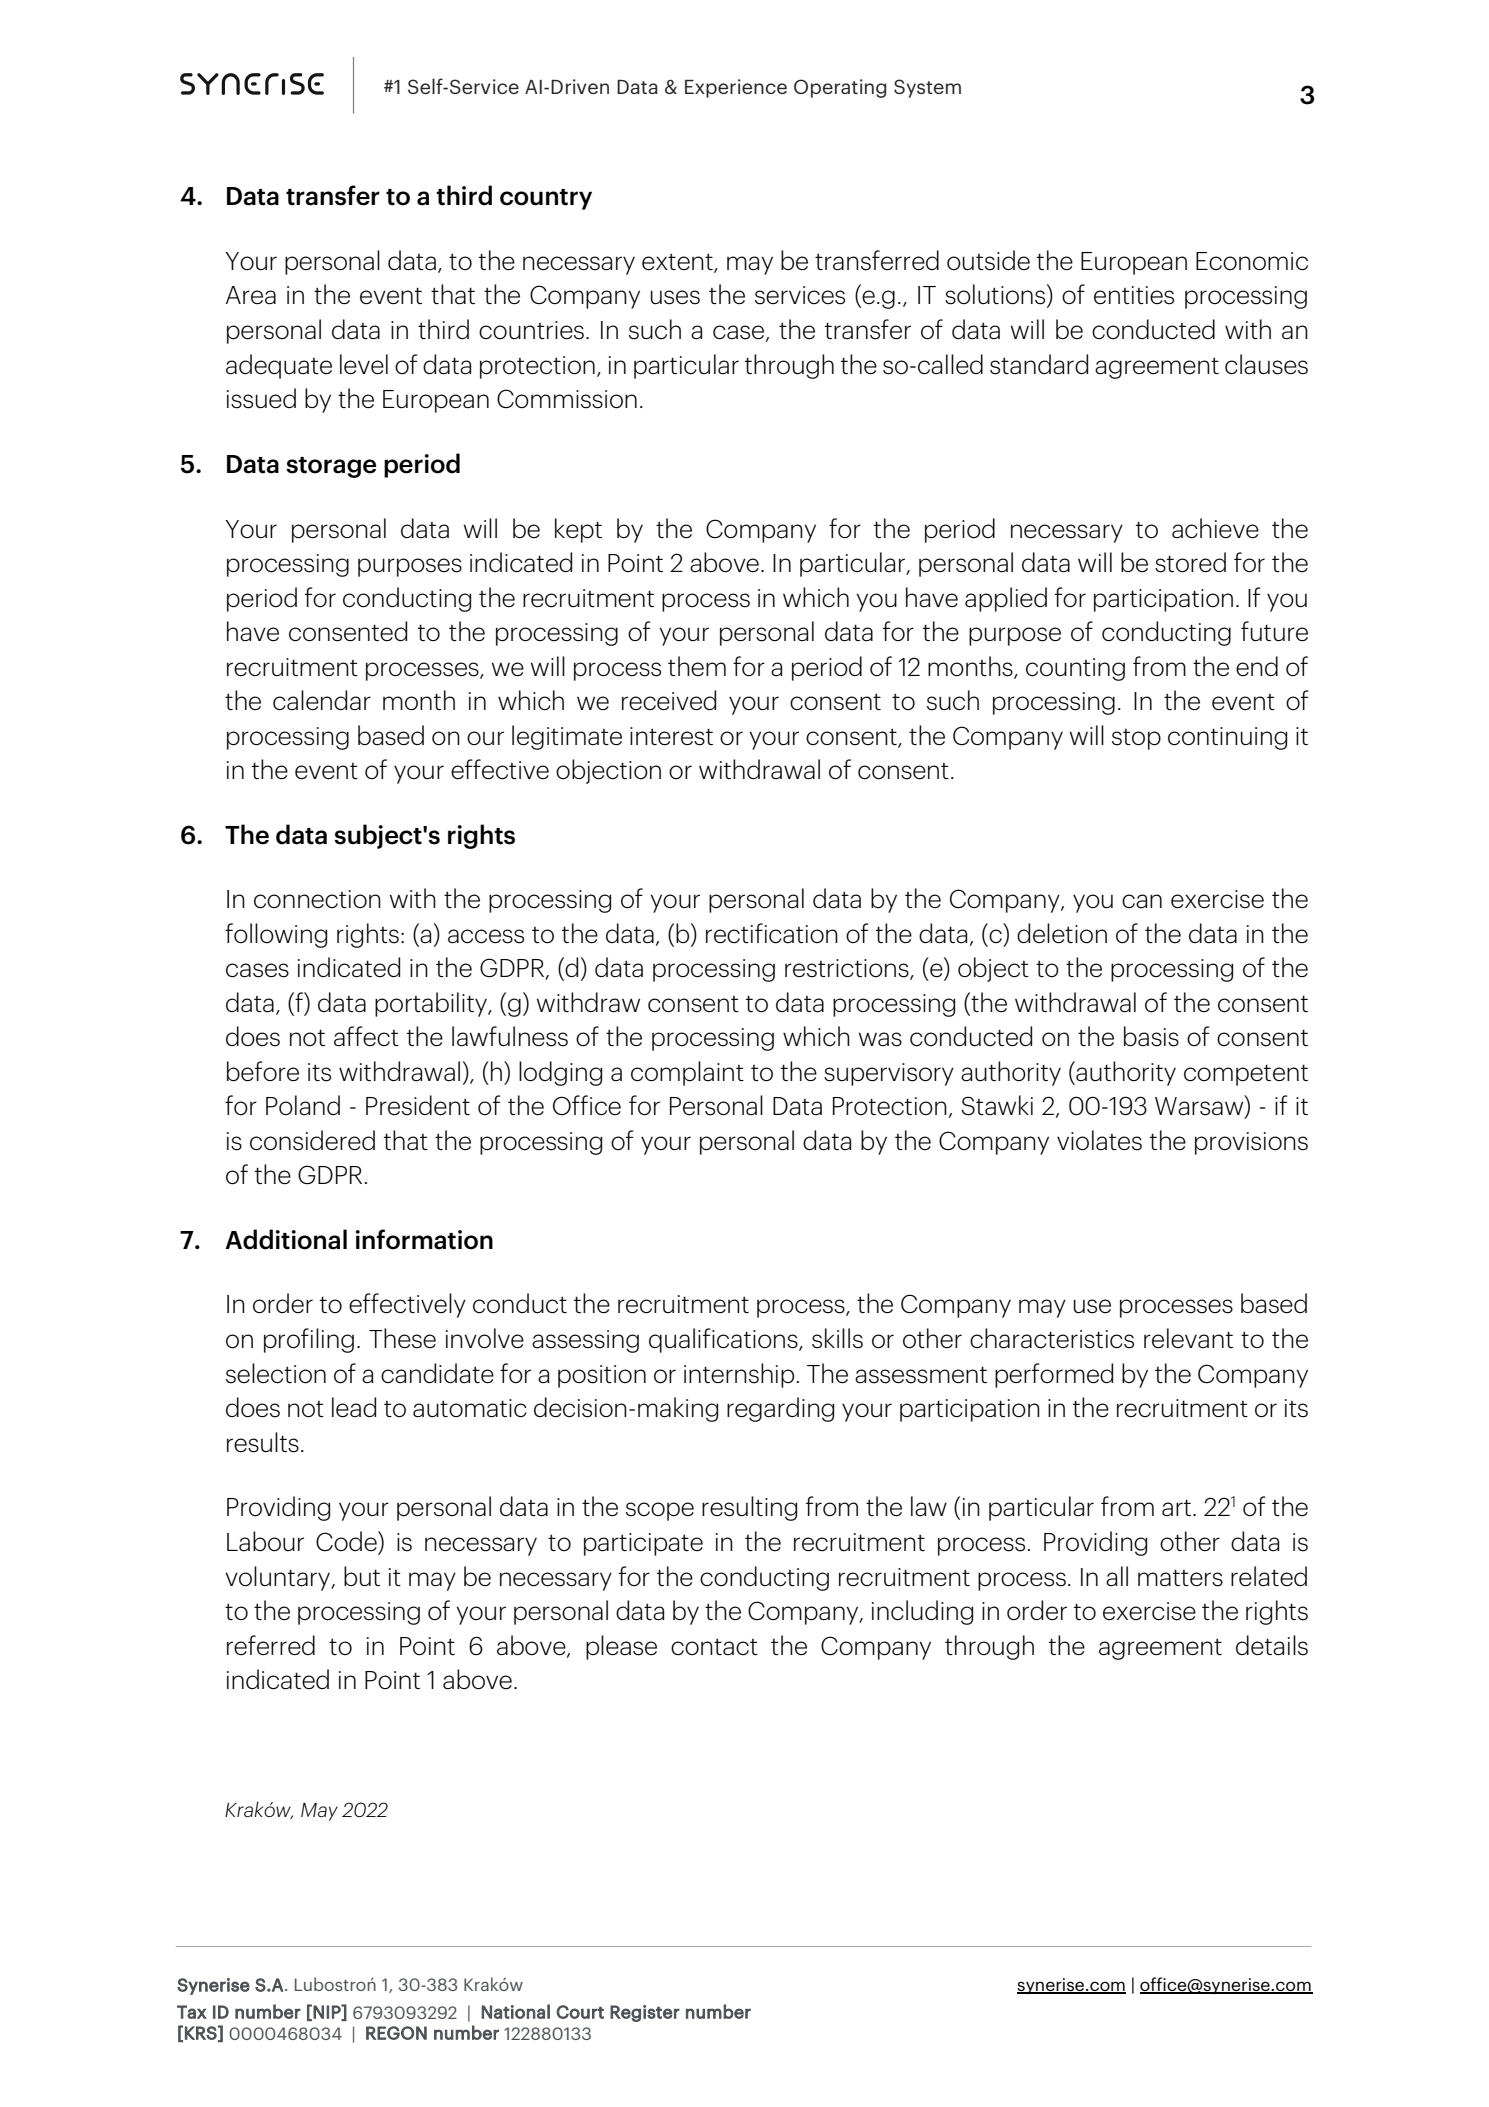 The width and height of the screenshot is (1489, 2107). What do you see at coordinates (309, 1340) in the screenshot?
I see `profiling` at bounding box center [309, 1340].
